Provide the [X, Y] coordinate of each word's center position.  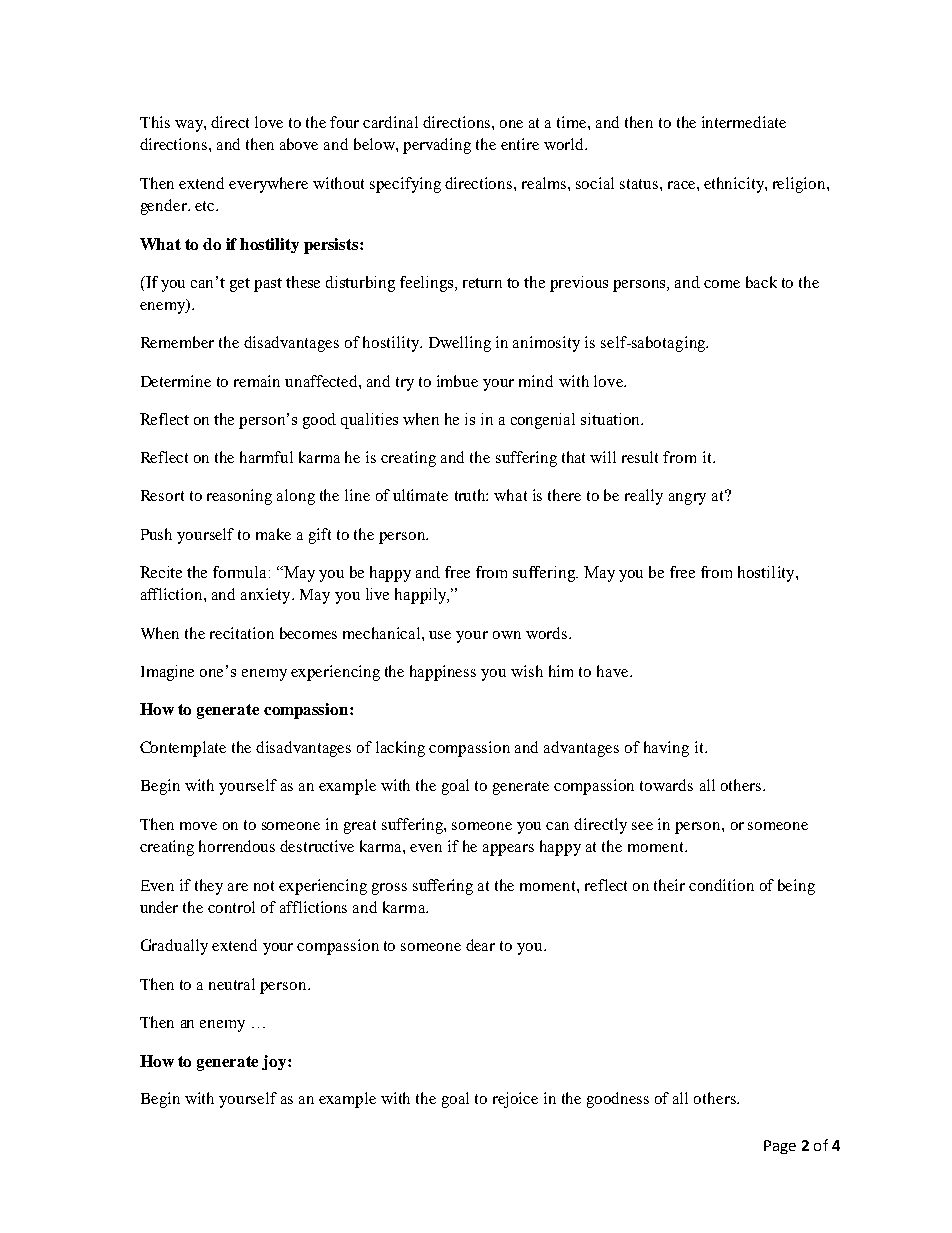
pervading [437, 146]
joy [275, 1062]
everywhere [268, 185]
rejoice [515, 1100]
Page [780, 1147]
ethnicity [735, 185]
